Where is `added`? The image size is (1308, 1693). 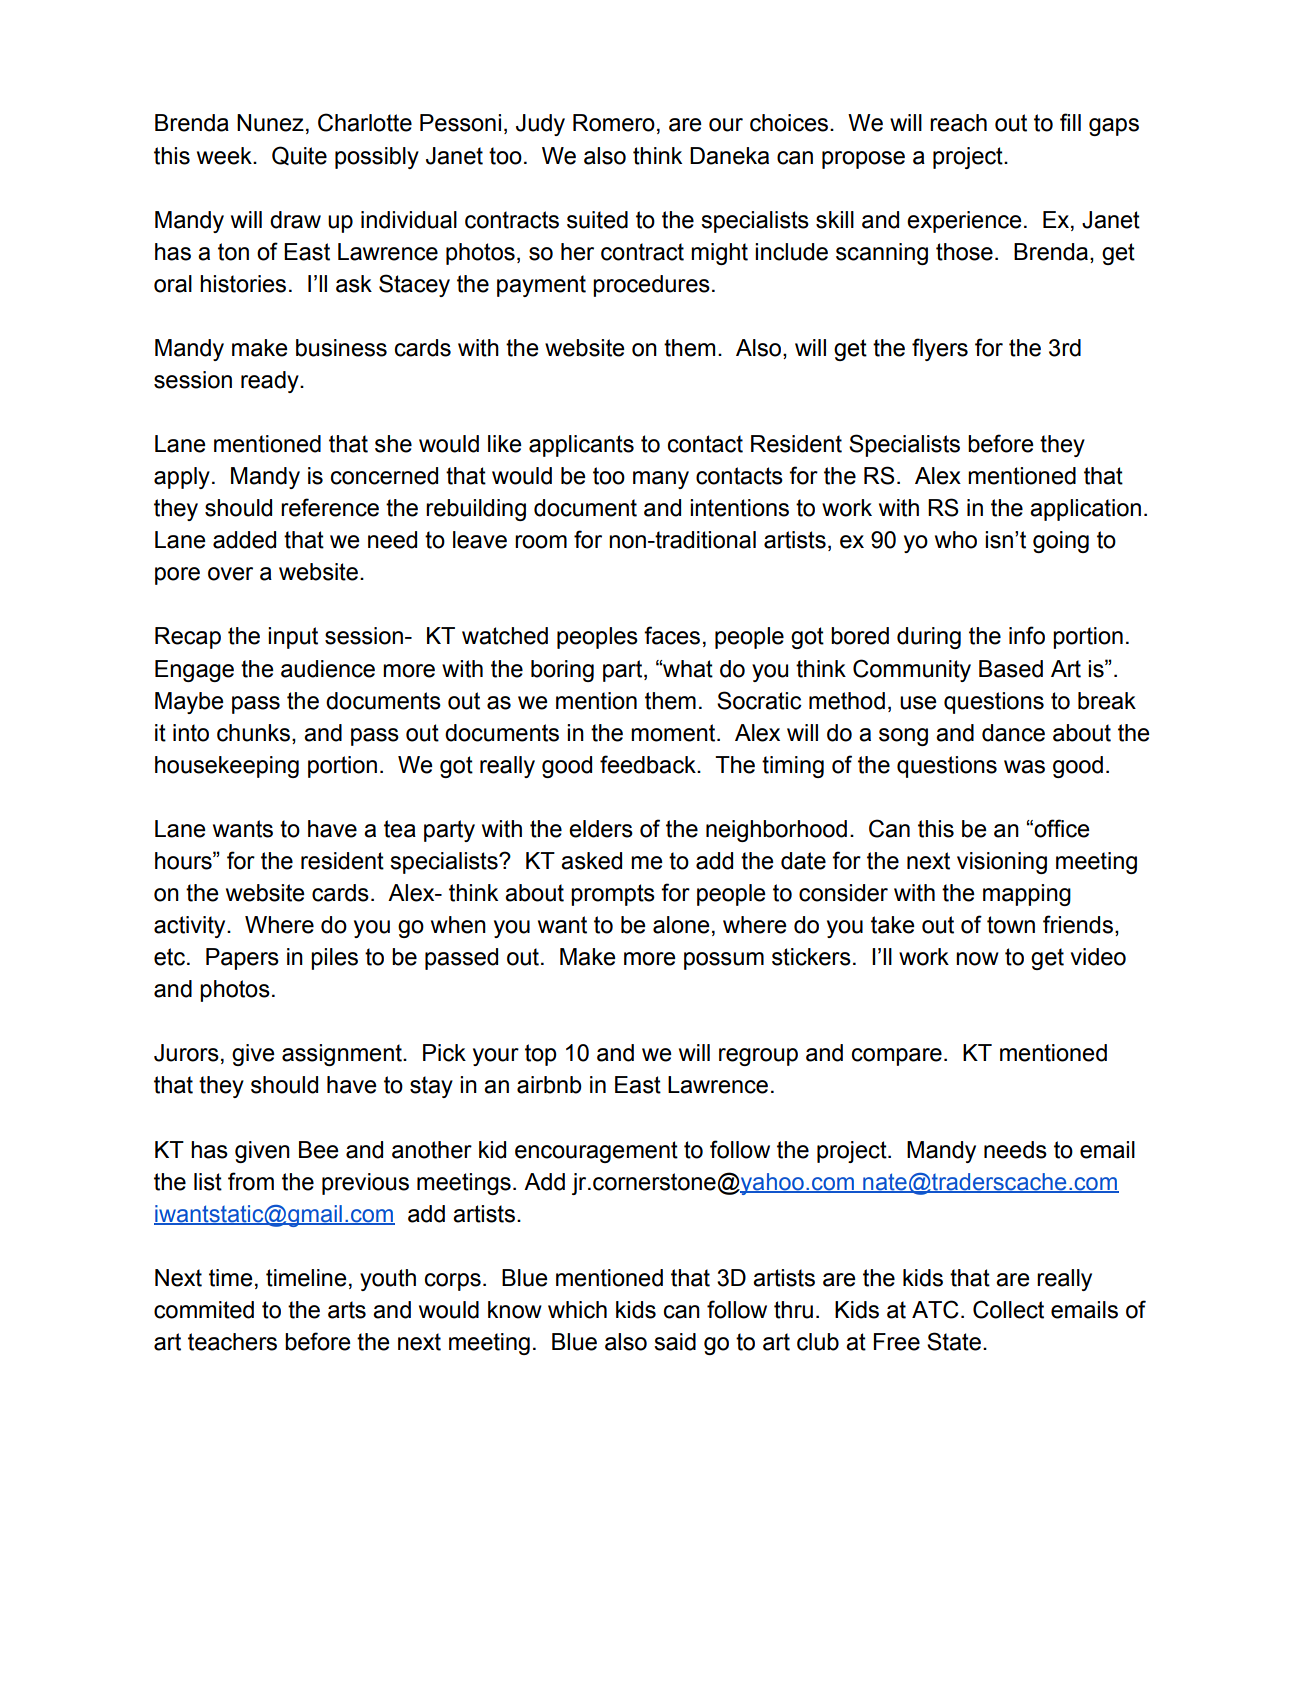 added is located at coordinates (244, 540).
